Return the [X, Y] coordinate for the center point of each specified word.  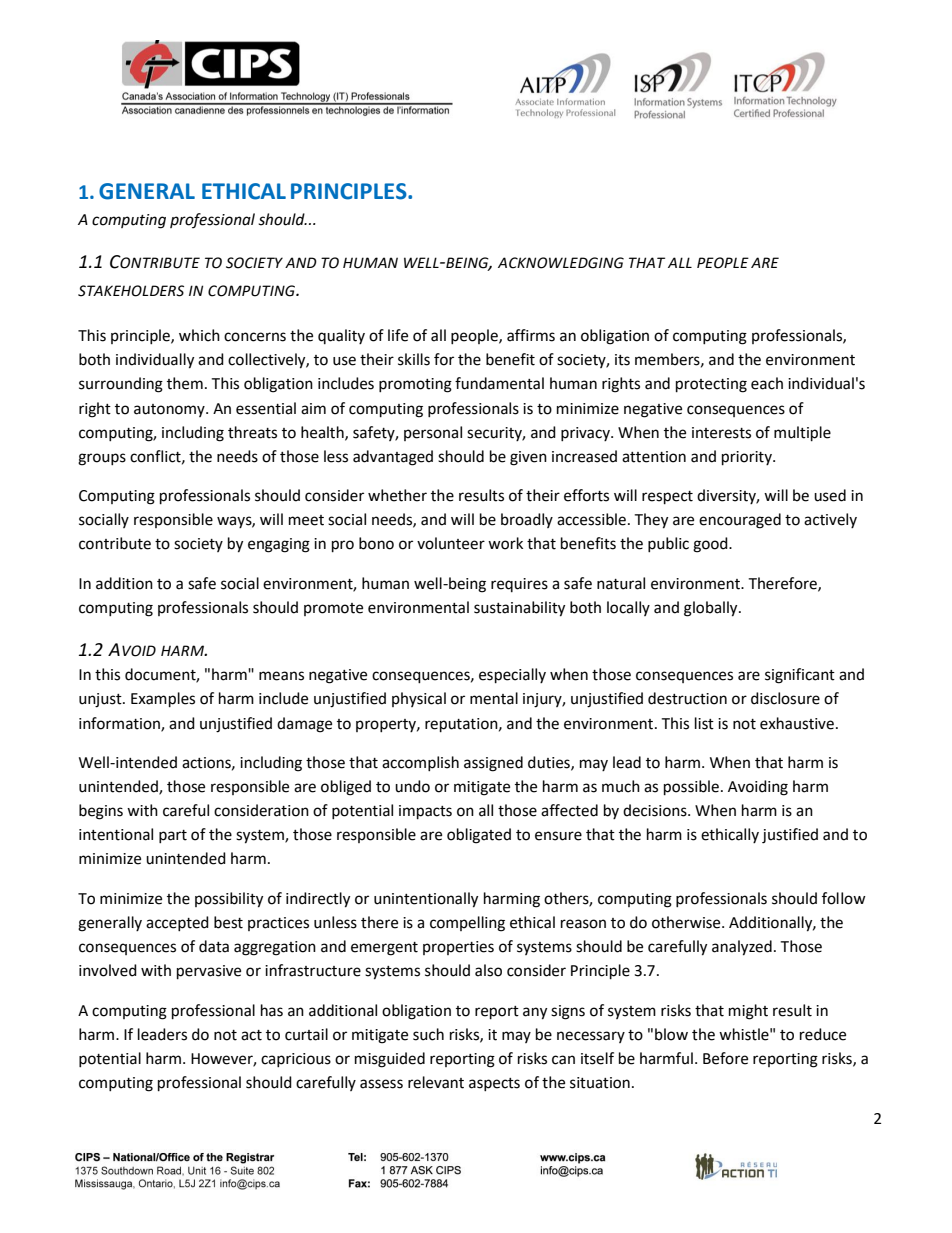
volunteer [451, 543]
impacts [425, 812]
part [173, 836]
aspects [494, 1084]
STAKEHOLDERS [131, 291]
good [711, 545]
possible [691, 788]
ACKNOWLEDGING [561, 263]
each [767, 383]
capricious [296, 1060]
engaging [279, 545]
